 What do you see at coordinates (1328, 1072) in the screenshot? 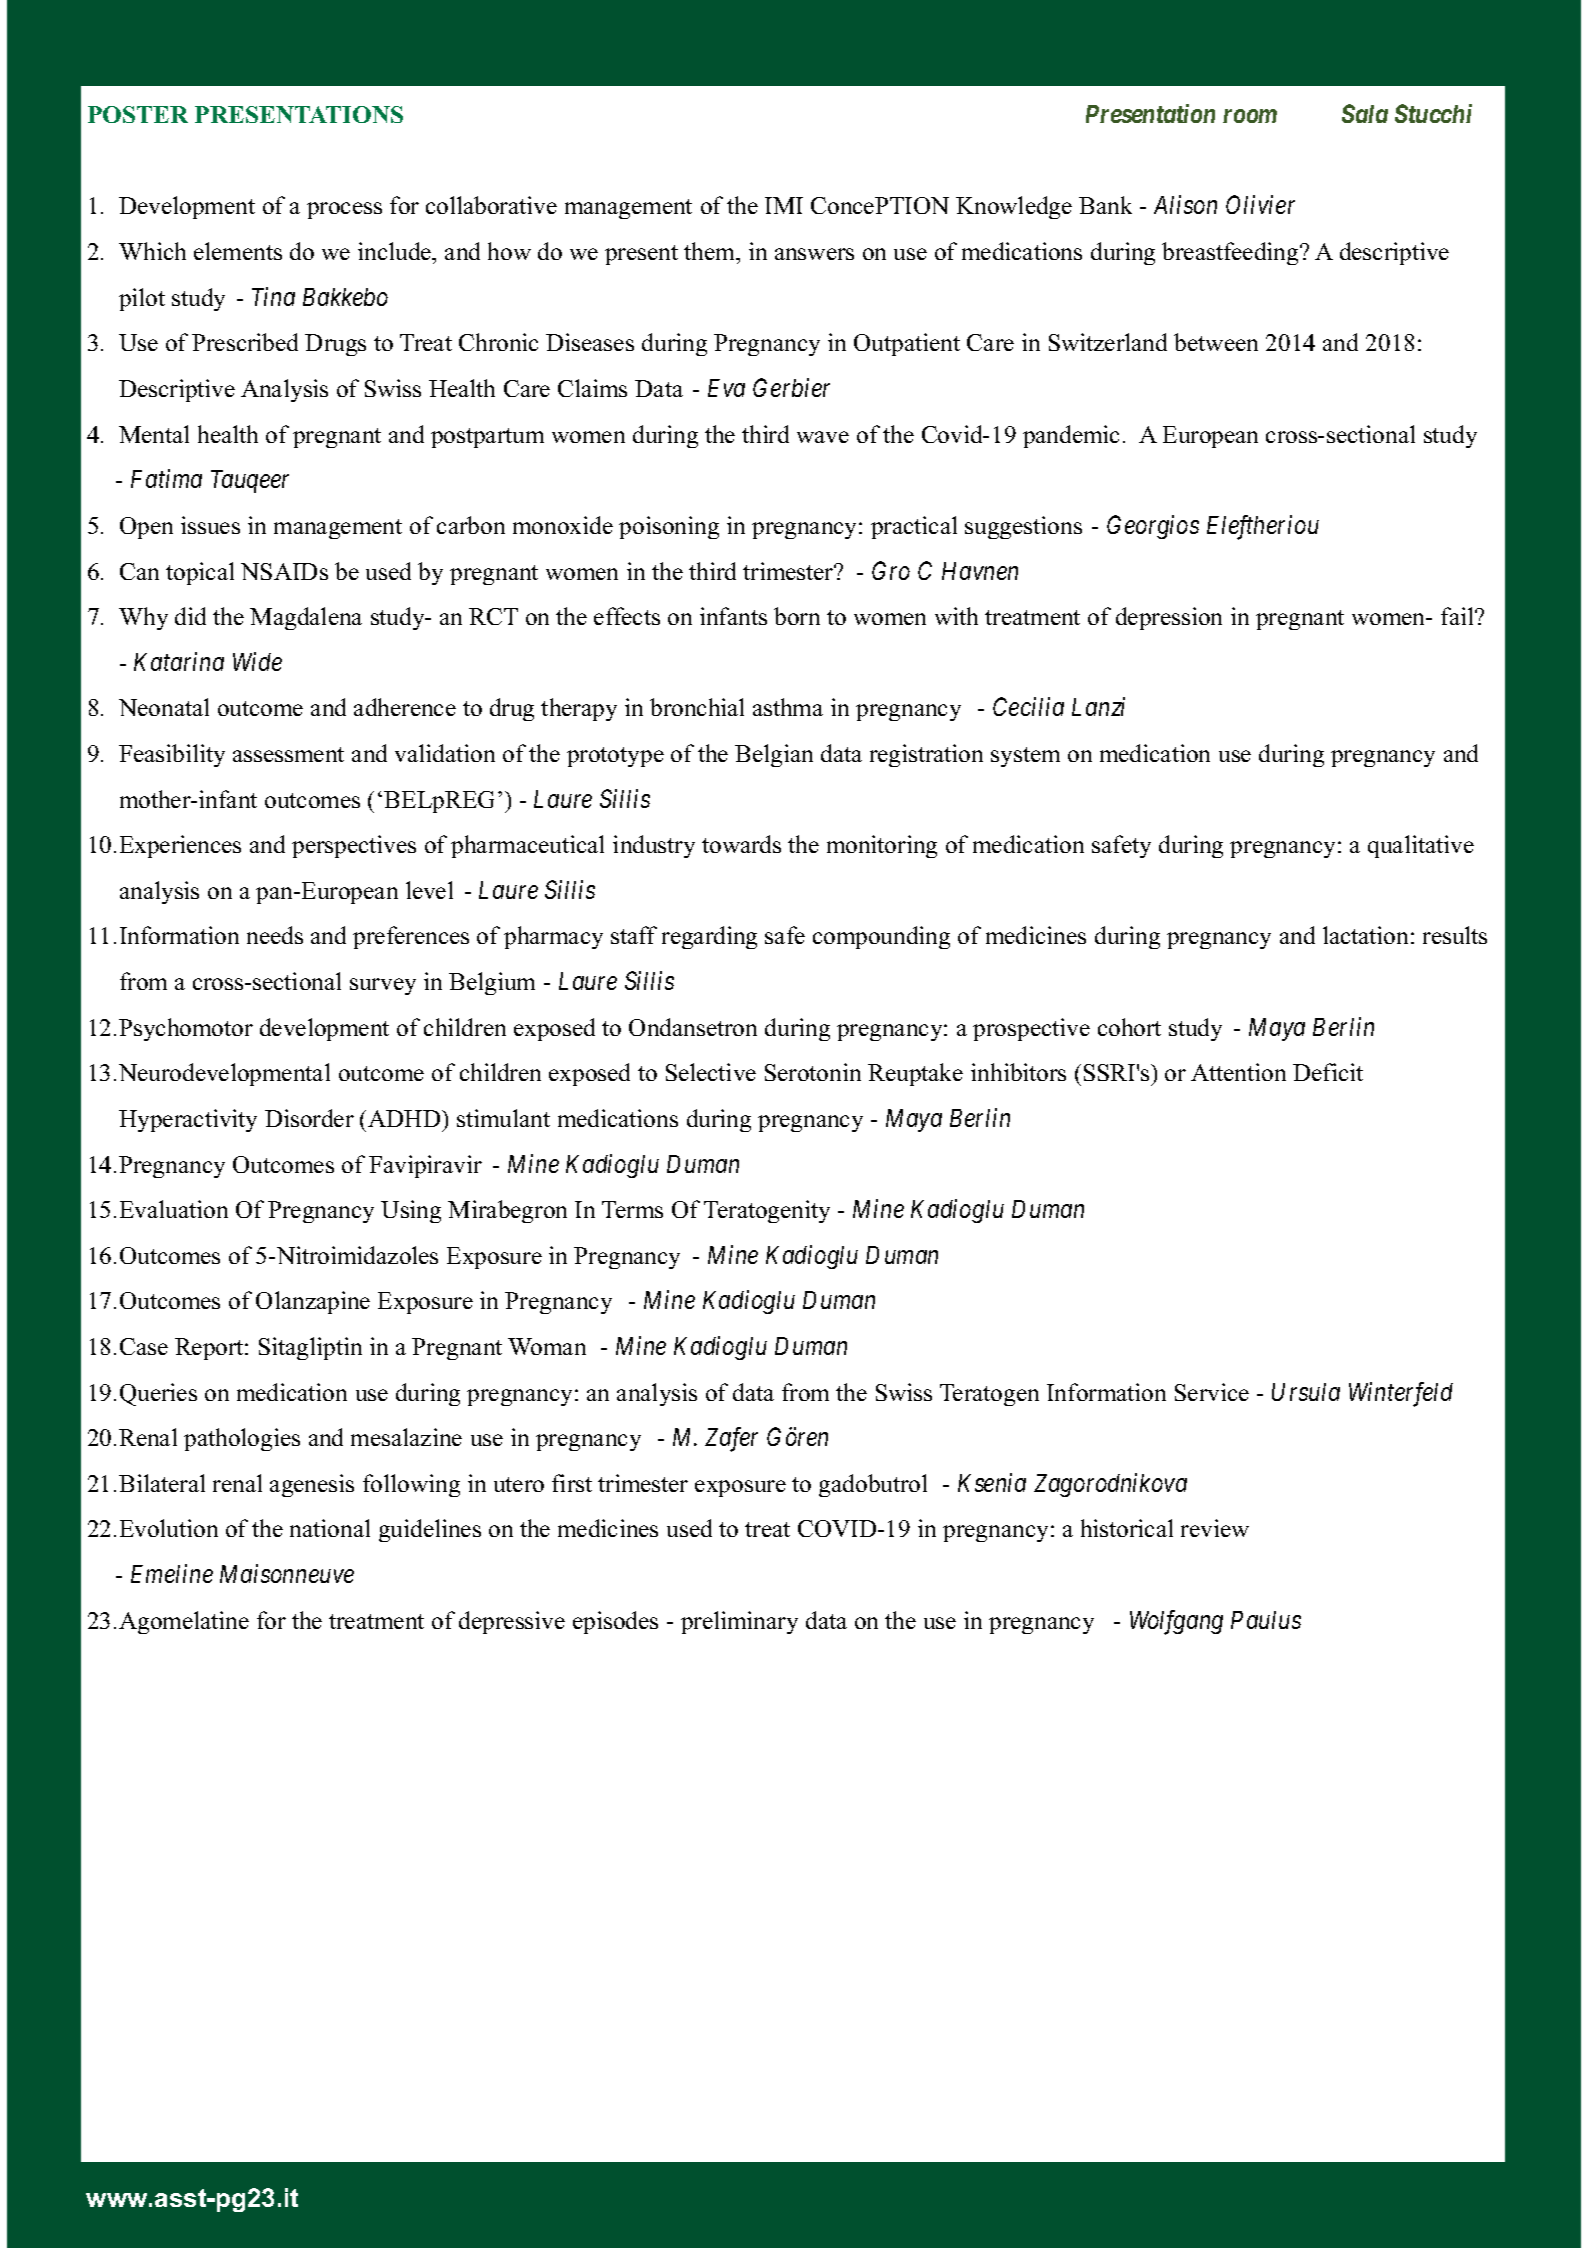
I see `Deficit` at bounding box center [1328, 1072].
